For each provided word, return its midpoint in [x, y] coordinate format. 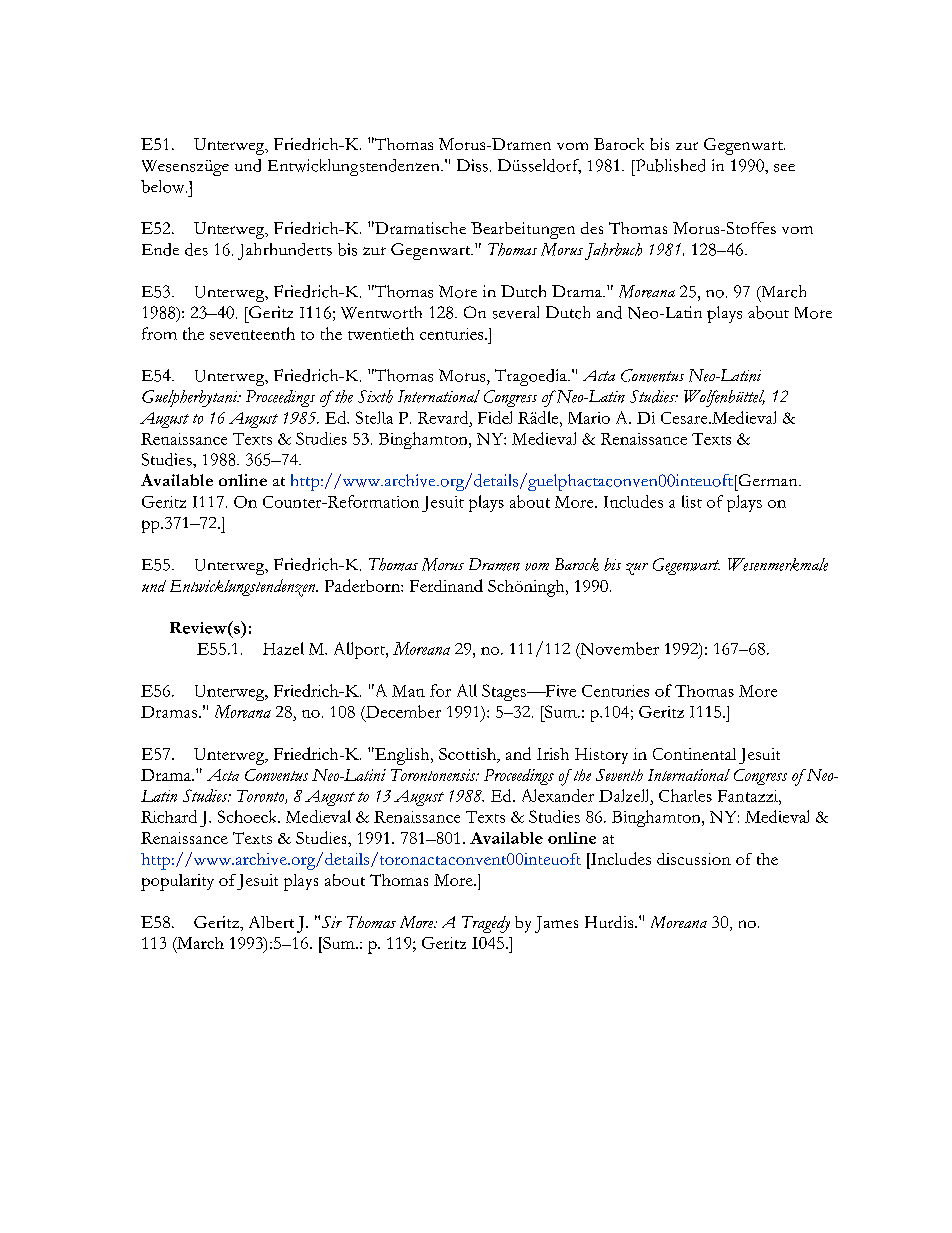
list [692, 501]
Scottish [469, 755]
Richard [169, 816]
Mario [589, 418]
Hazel [283, 648]
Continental [694, 754]
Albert [271, 922]
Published [669, 165]
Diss [472, 165]
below [164, 186]
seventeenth [252, 333]
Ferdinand [446, 585]
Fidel [495, 417]
